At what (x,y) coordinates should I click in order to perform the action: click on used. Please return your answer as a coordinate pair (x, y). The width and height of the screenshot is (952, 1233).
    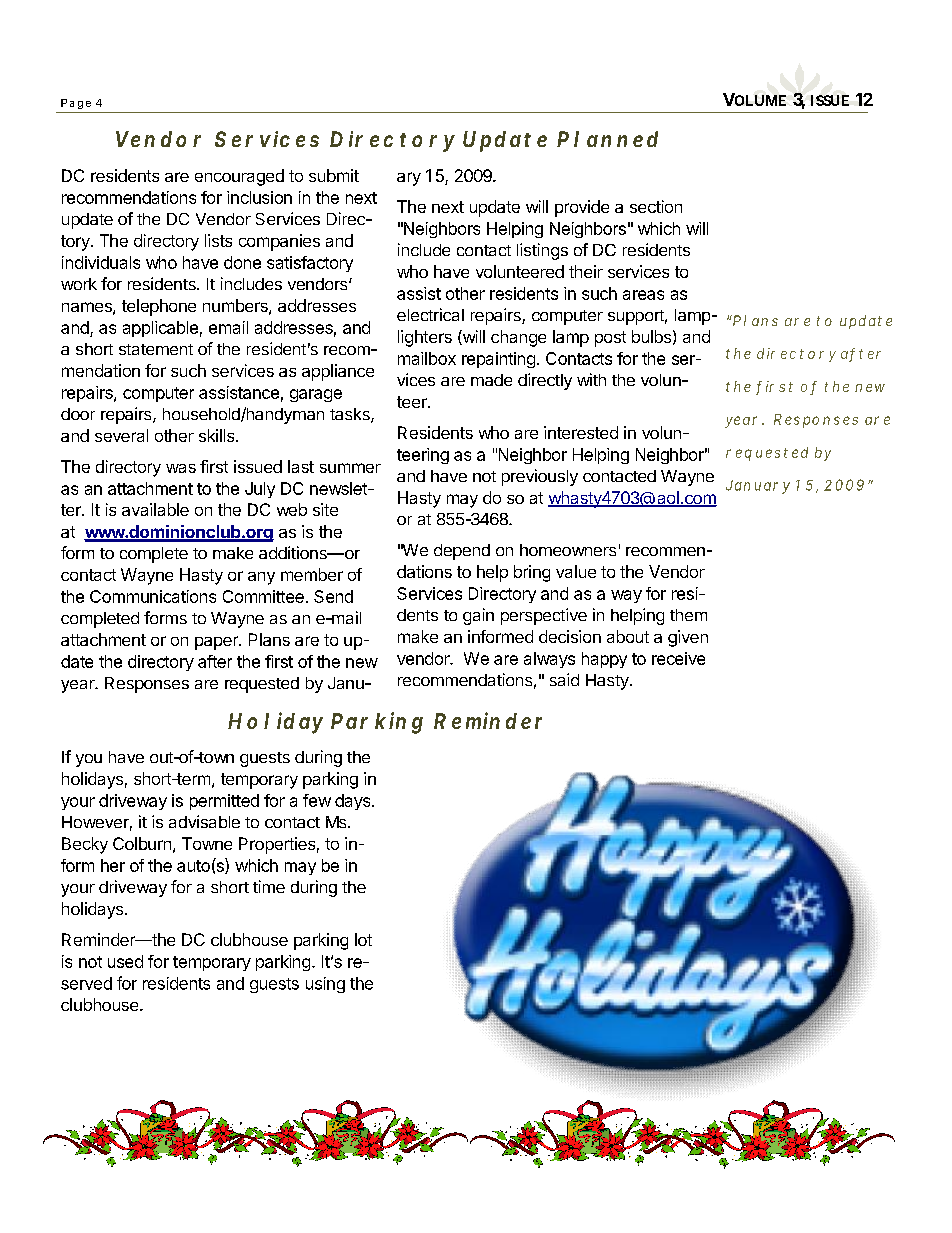
    Looking at the image, I should click on (125, 961).
